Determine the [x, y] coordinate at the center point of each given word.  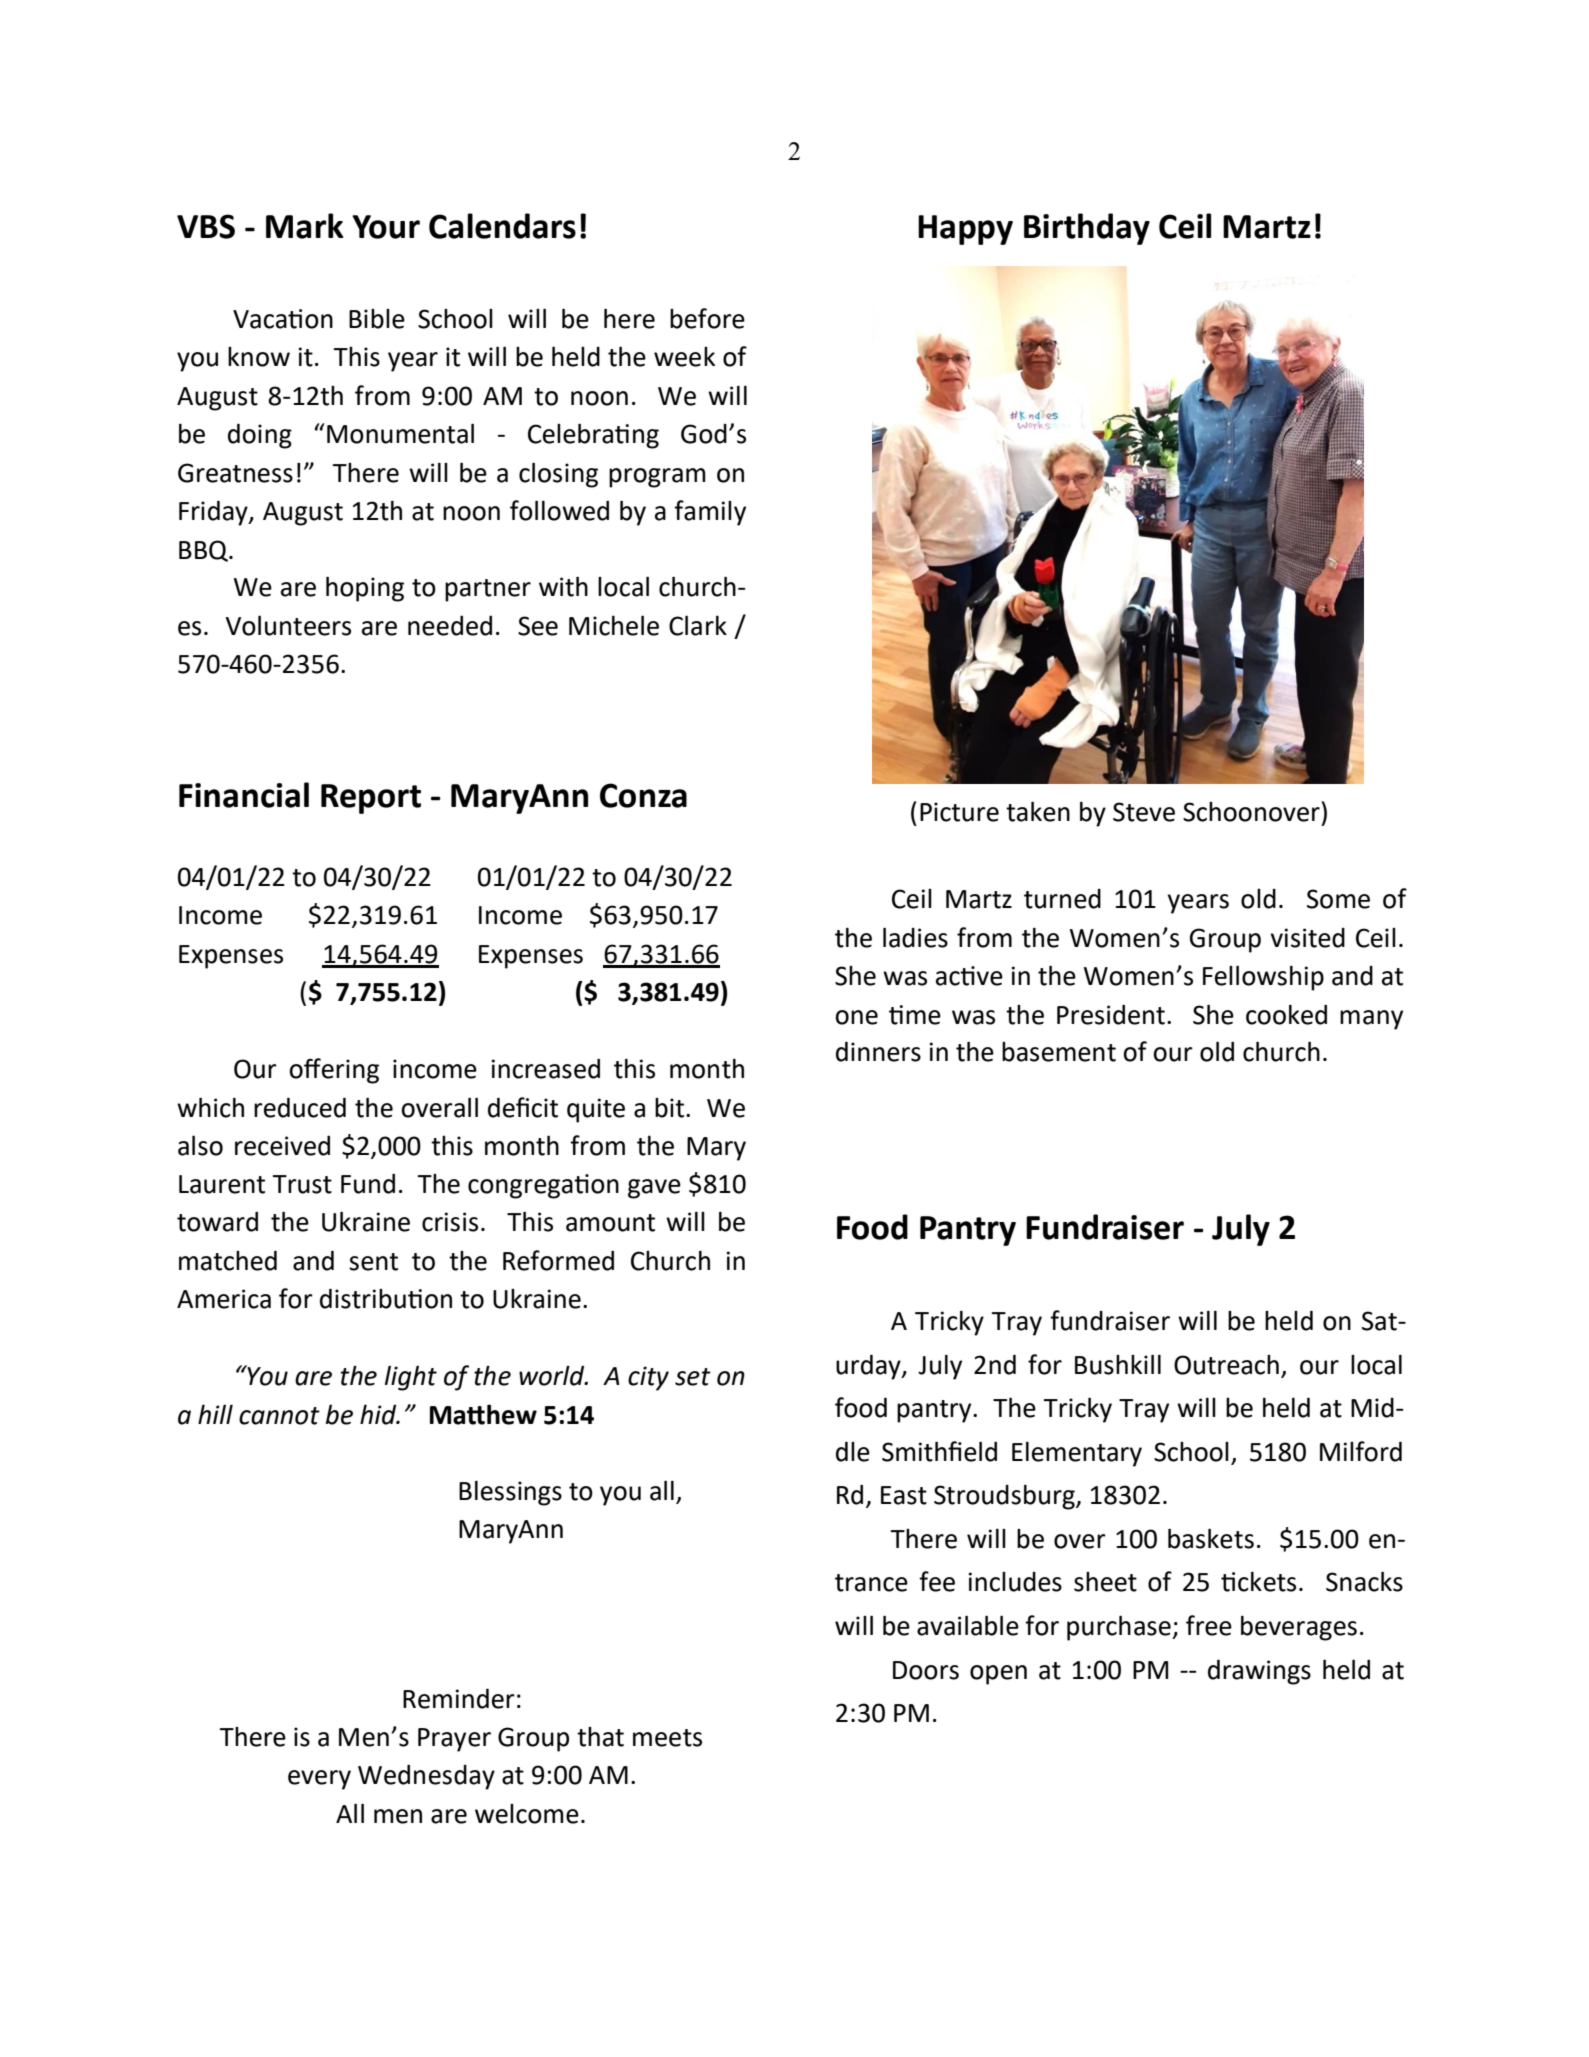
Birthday [1087, 229]
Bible [377, 319]
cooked [1286, 1015]
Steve [1144, 812]
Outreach [1226, 1365]
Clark [698, 625]
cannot [279, 1416]
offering [334, 1071]
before [707, 318]
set [693, 1377]
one [856, 1017]
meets [667, 1738]
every [319, 1780]
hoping [365, 589]
